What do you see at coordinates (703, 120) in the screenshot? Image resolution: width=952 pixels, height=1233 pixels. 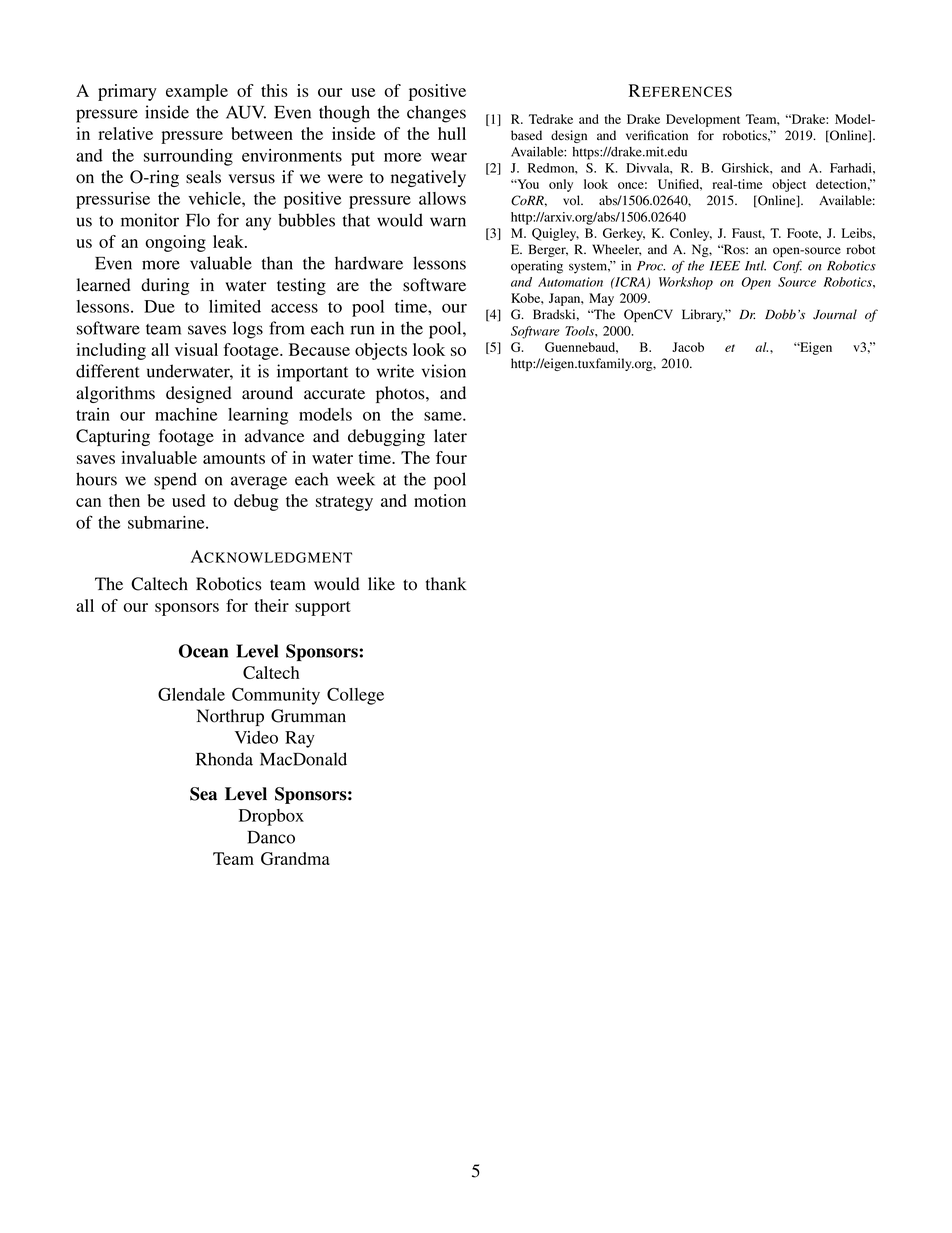 I see `Development` at bounding box center [703, 120].
